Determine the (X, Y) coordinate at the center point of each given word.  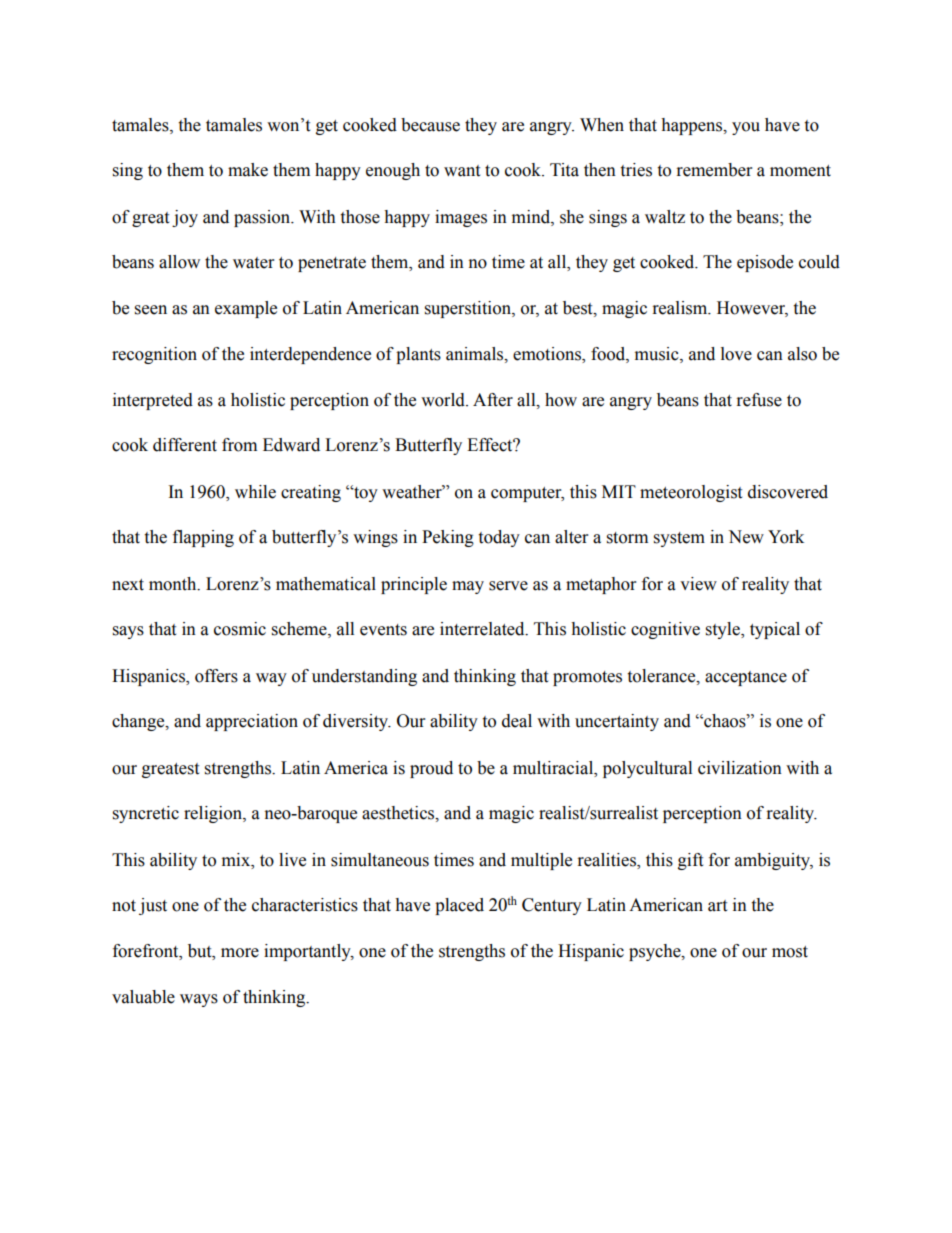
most (790, 952)
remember (714, 170)
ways (199, 1000)
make (248, 170)
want (462, 171)
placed (459, 906)
